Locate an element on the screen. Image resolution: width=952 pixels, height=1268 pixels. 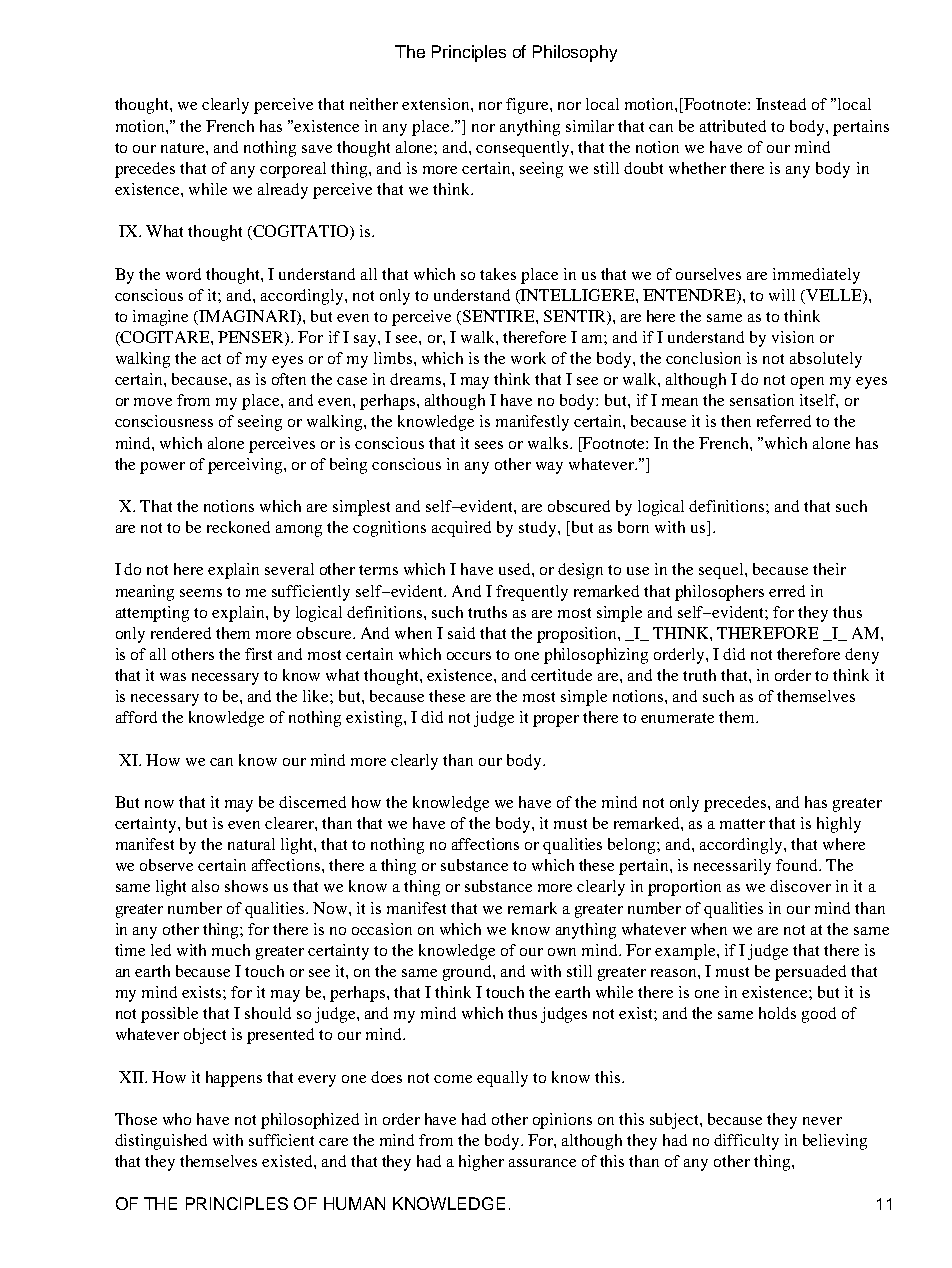
proper is located at coordinates (556, 721).
